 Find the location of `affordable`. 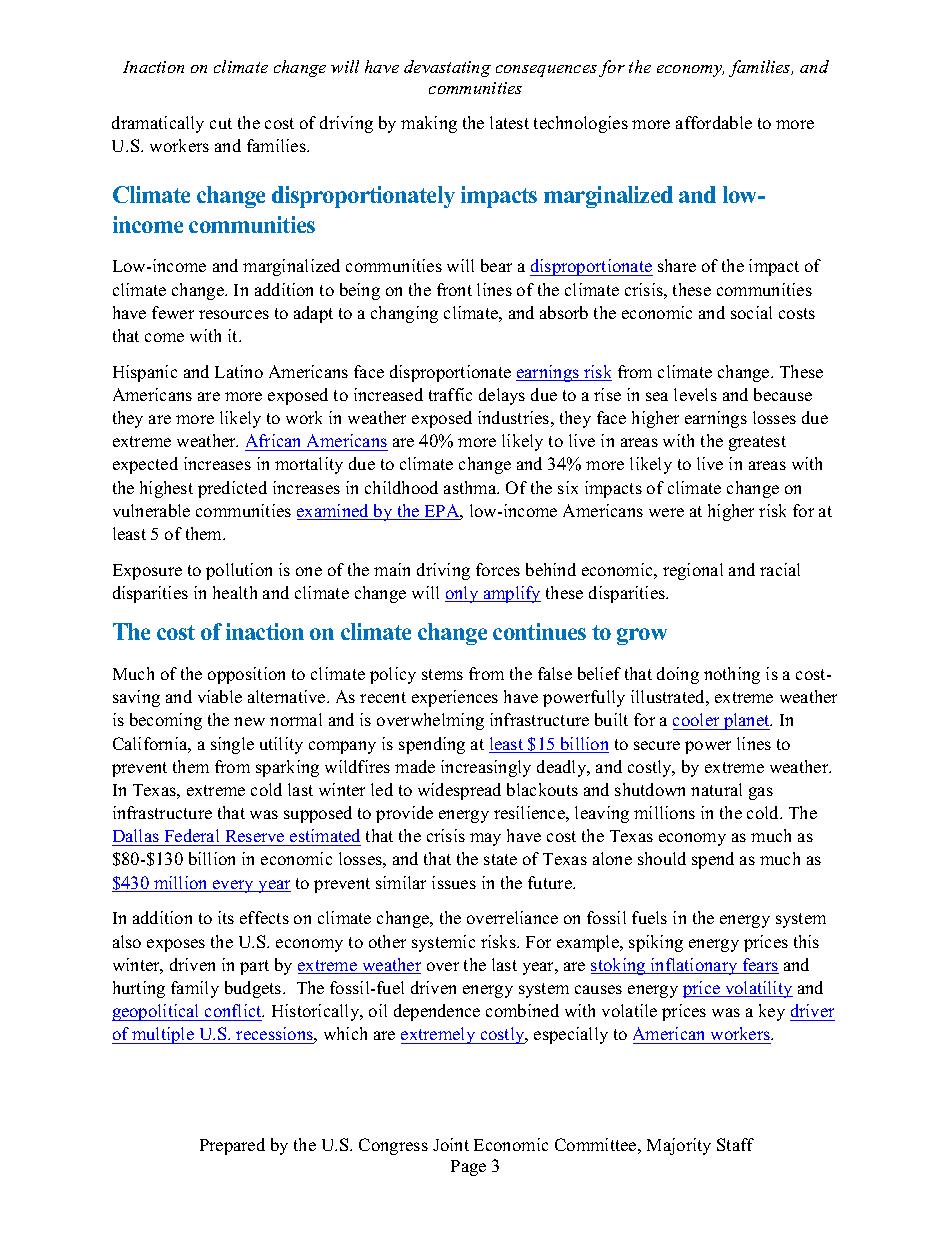

affordable is located at coordinates (714, 122).
